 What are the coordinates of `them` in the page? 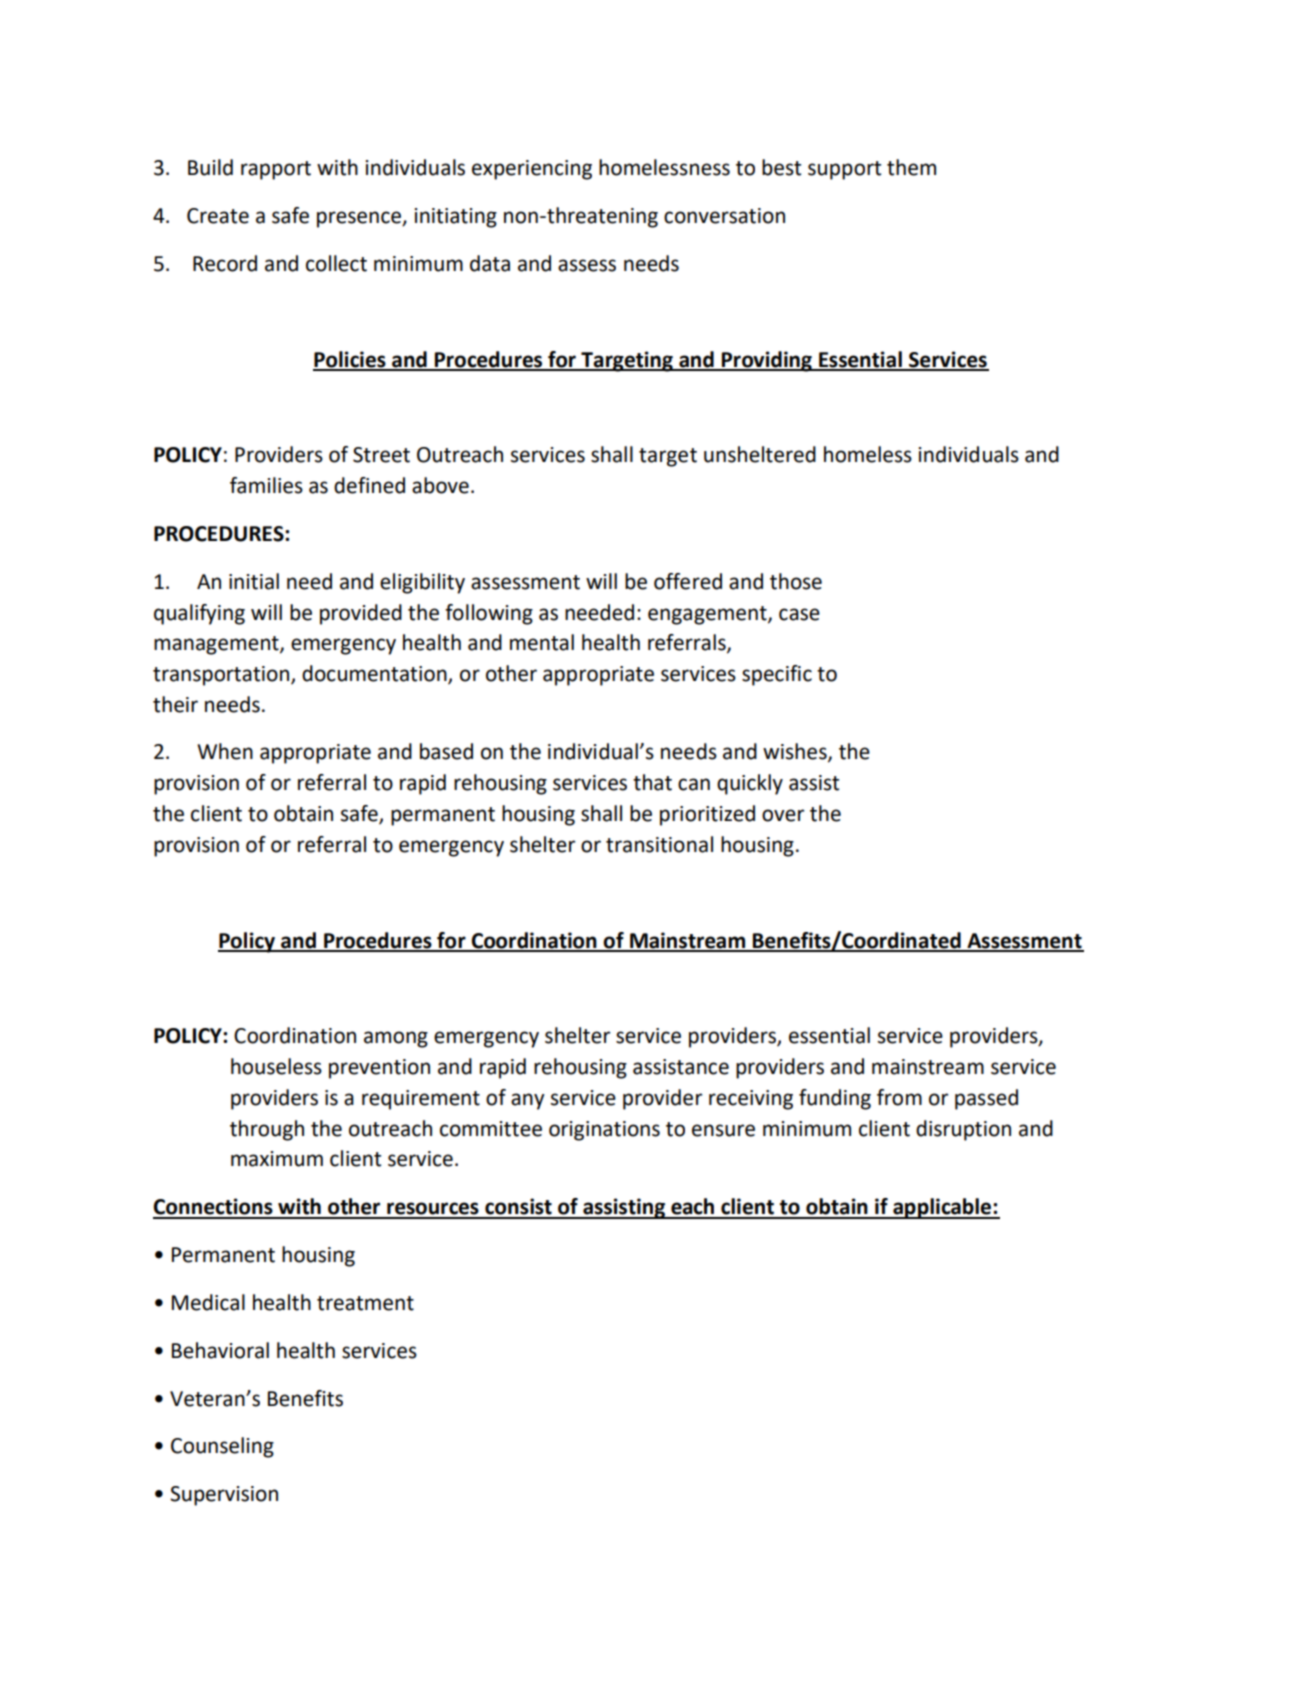 It's located at (911, 167).
